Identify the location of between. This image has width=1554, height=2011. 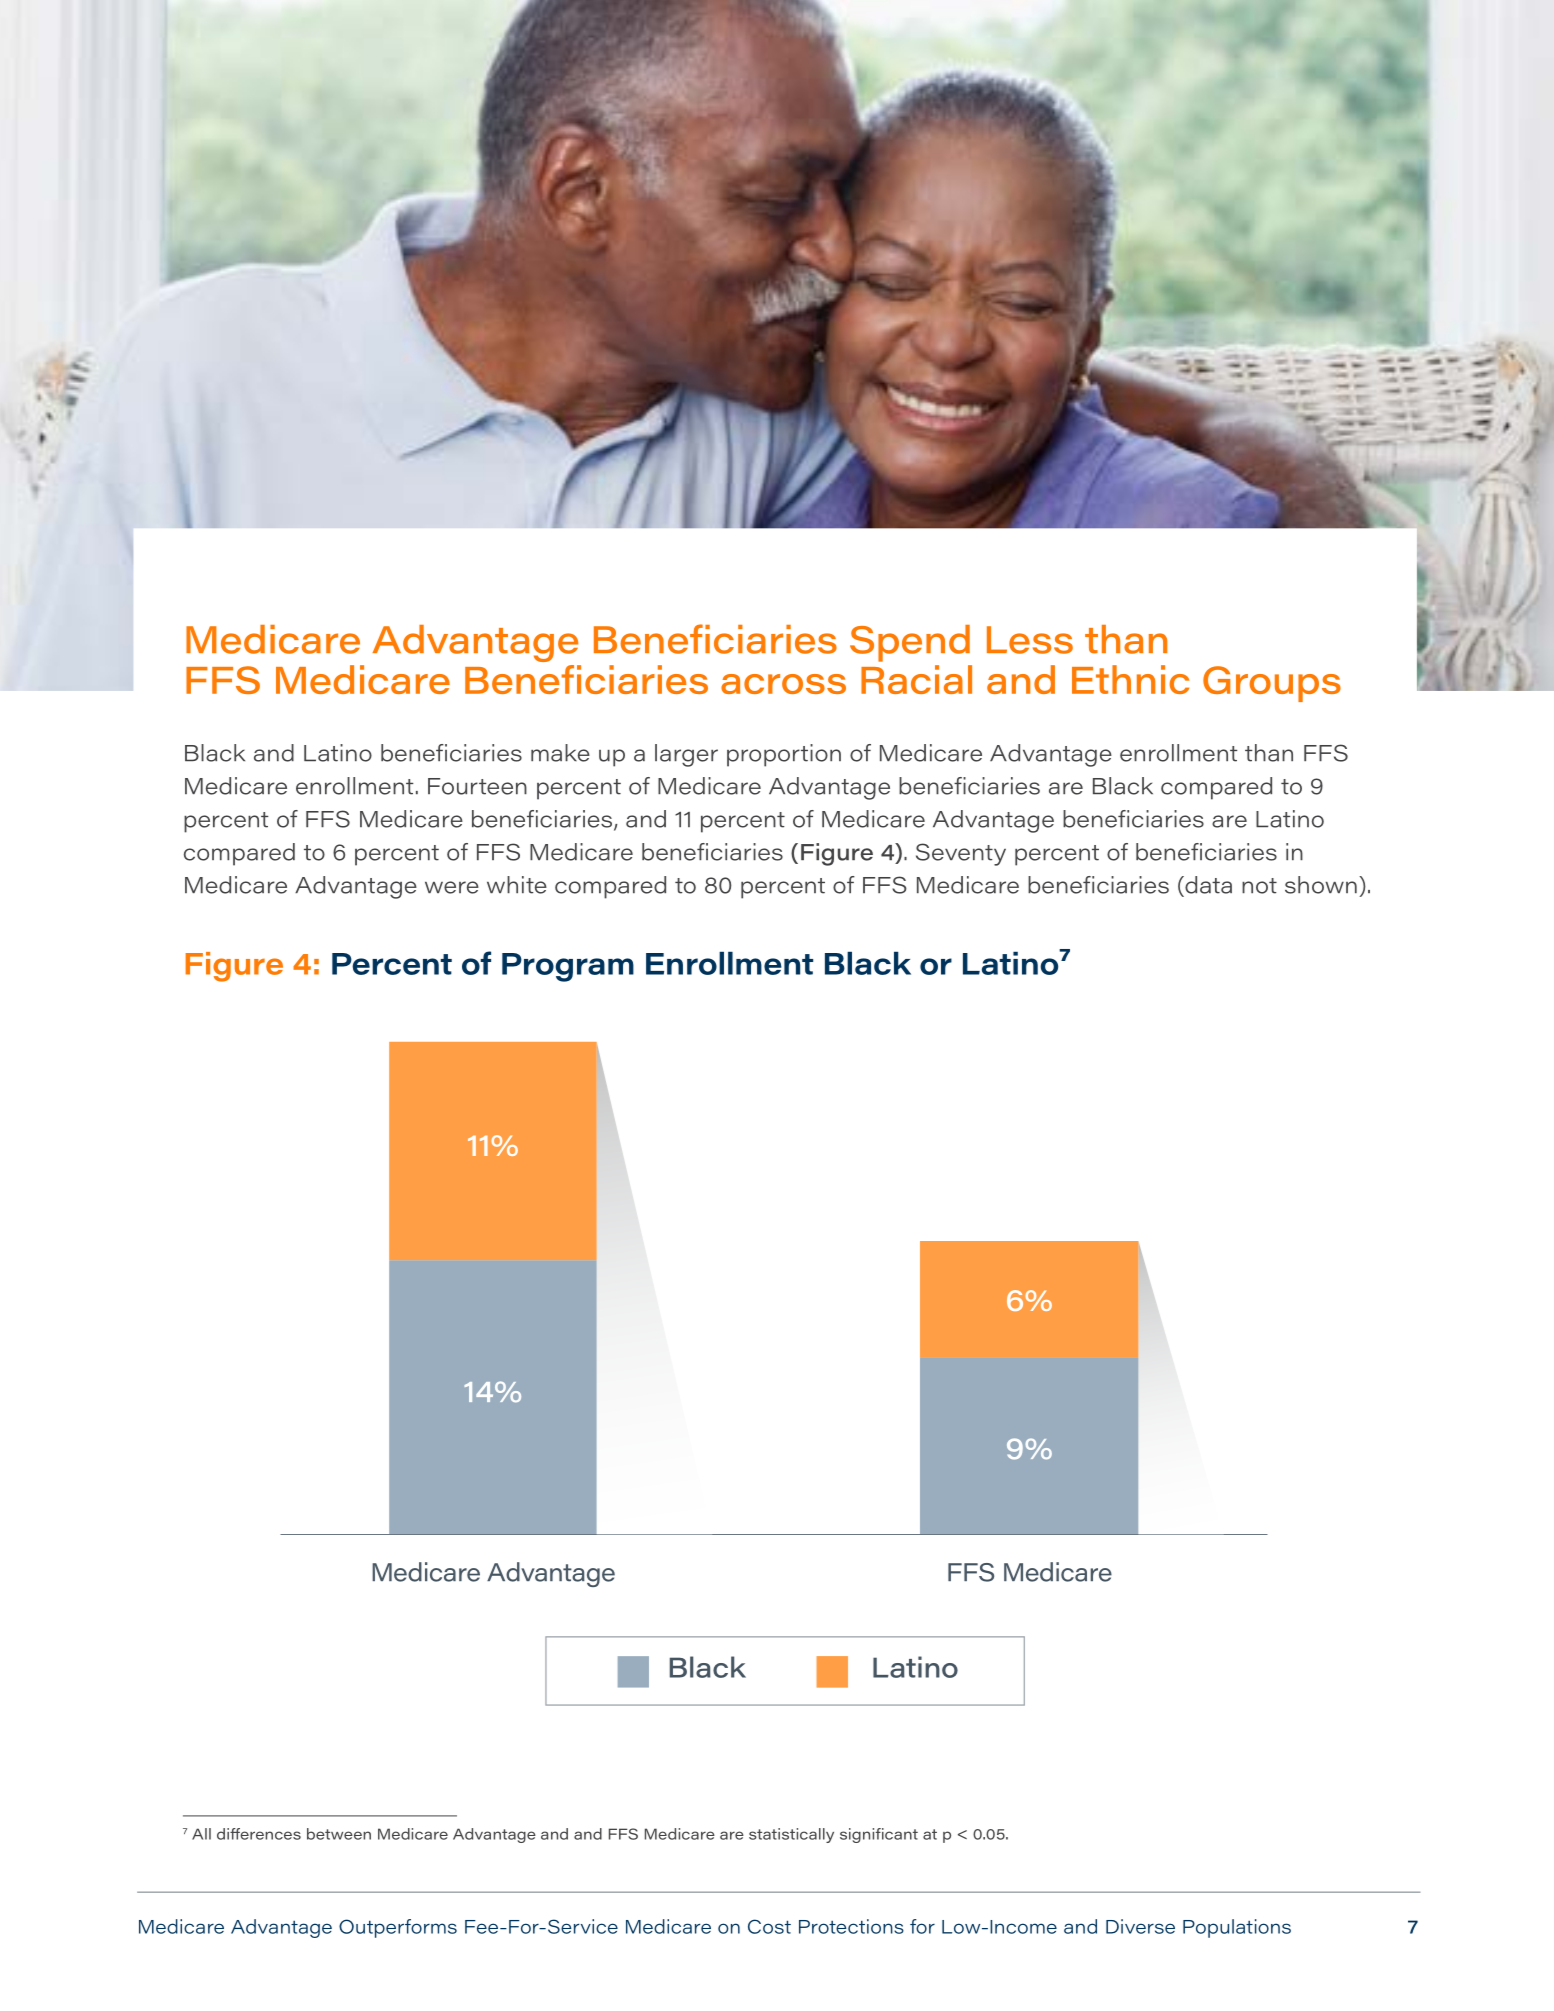
(339, 1834).
